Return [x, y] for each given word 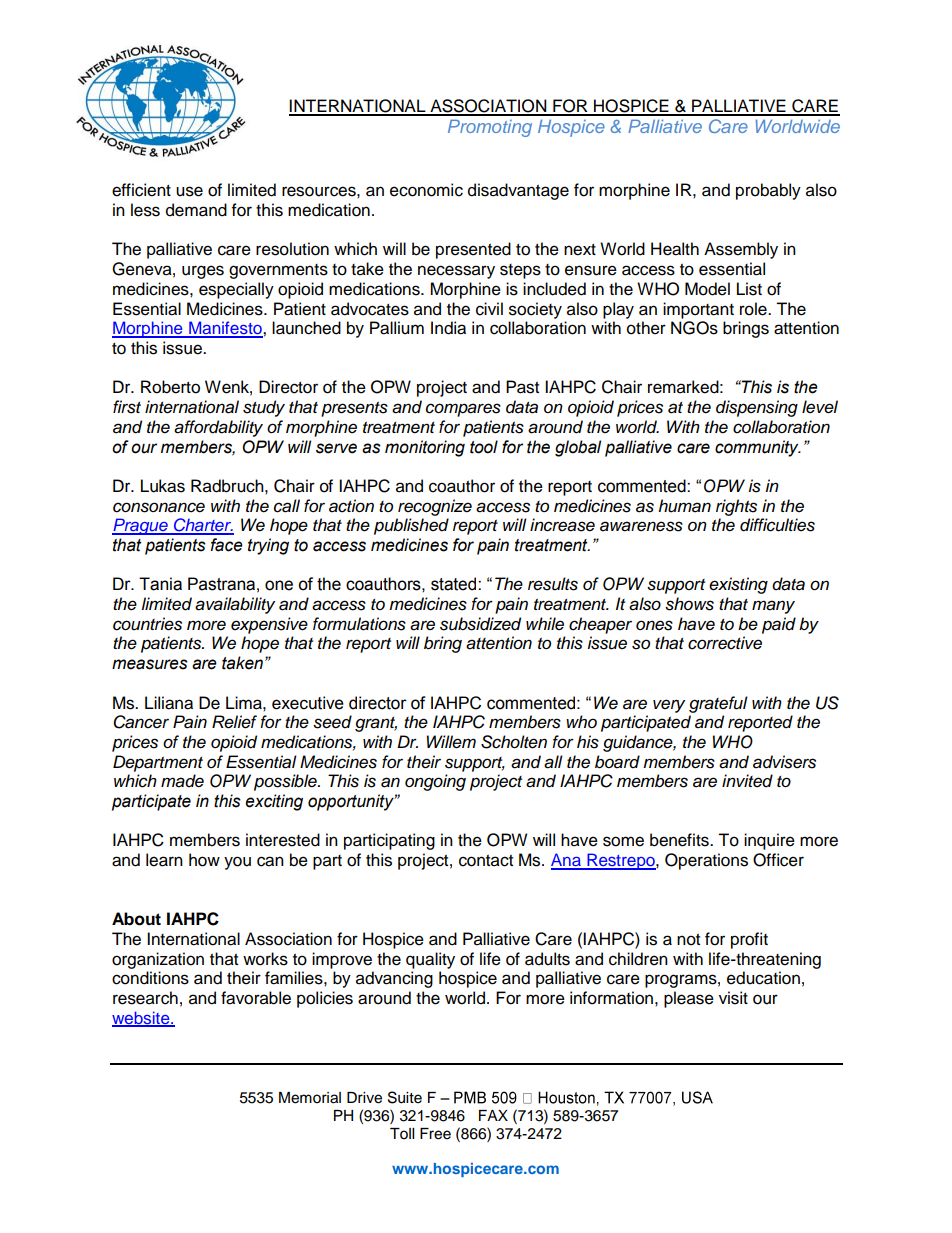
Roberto [170, 387]
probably [768, 191]
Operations [706, 861]
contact [486, 861]
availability [235, 605]
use [189, 191]
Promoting [490, 128]
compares [463, 410]
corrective [725, 643]
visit [733, 998]
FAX [493, 1115]
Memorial [310, 1098]
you [237, 863]
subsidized [480, 624]
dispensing [757, 408]
